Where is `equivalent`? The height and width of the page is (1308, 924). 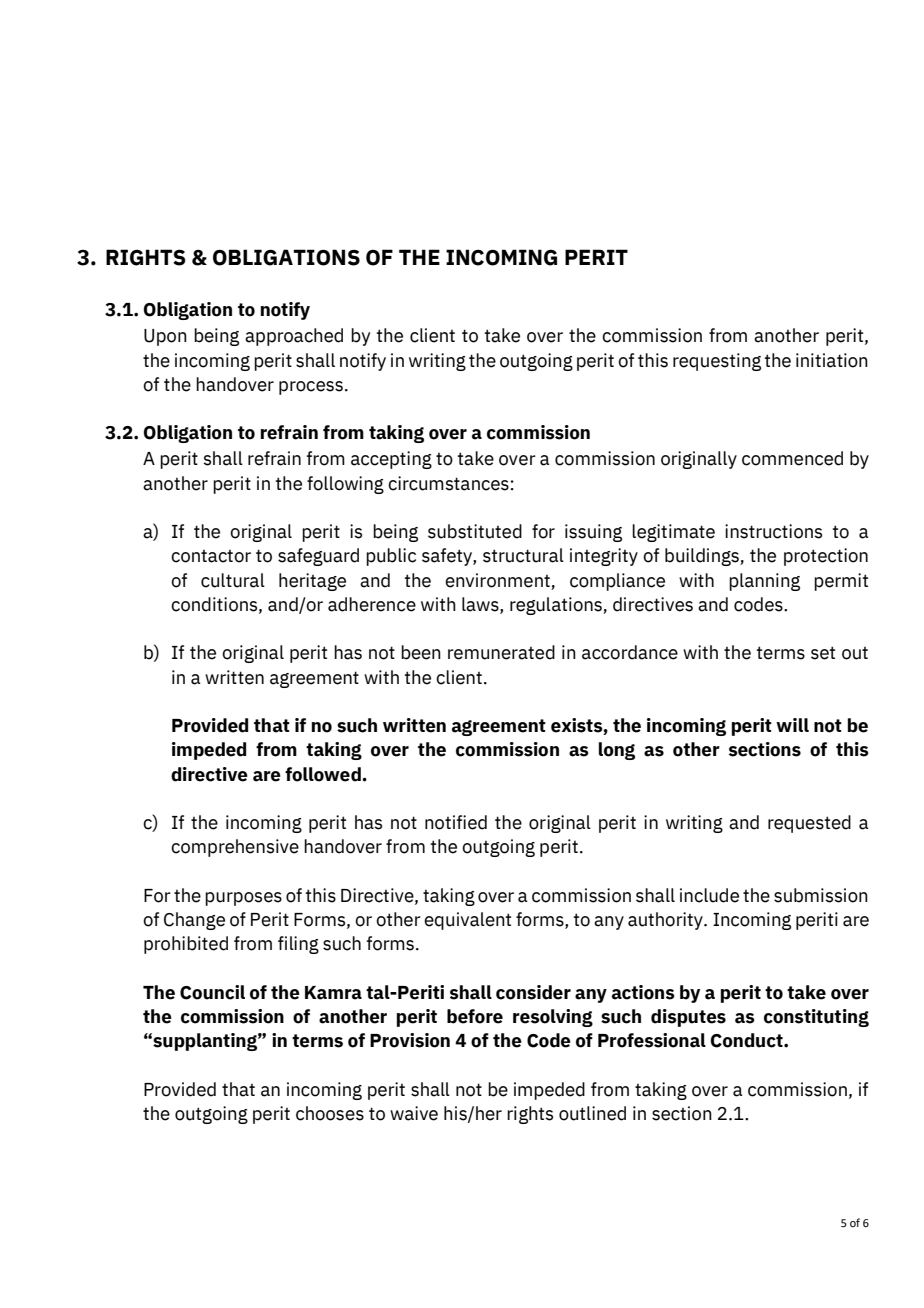 equivalent is located at coordinates (467, 921).
